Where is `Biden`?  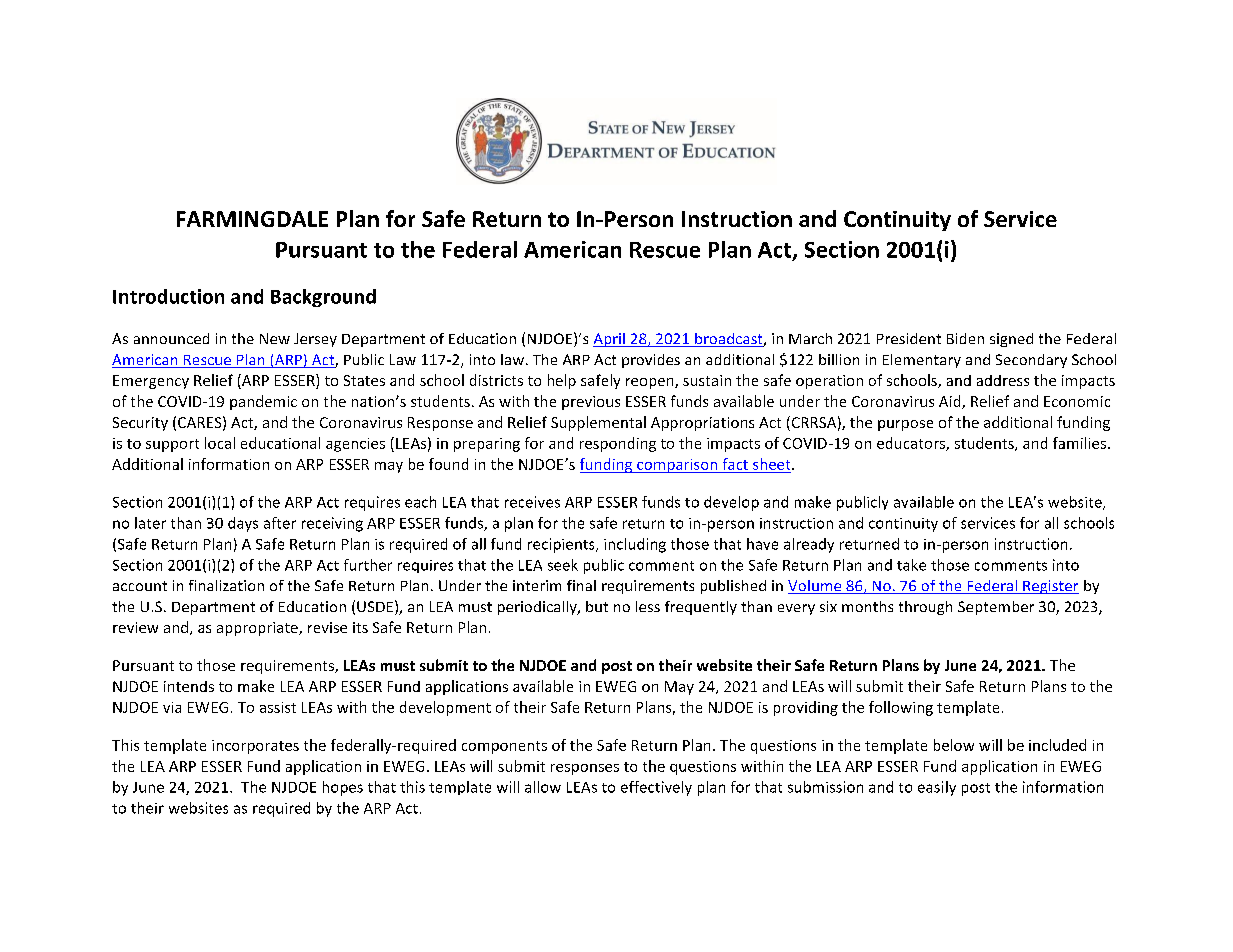 Biden is located at coordinates (965, 338).
